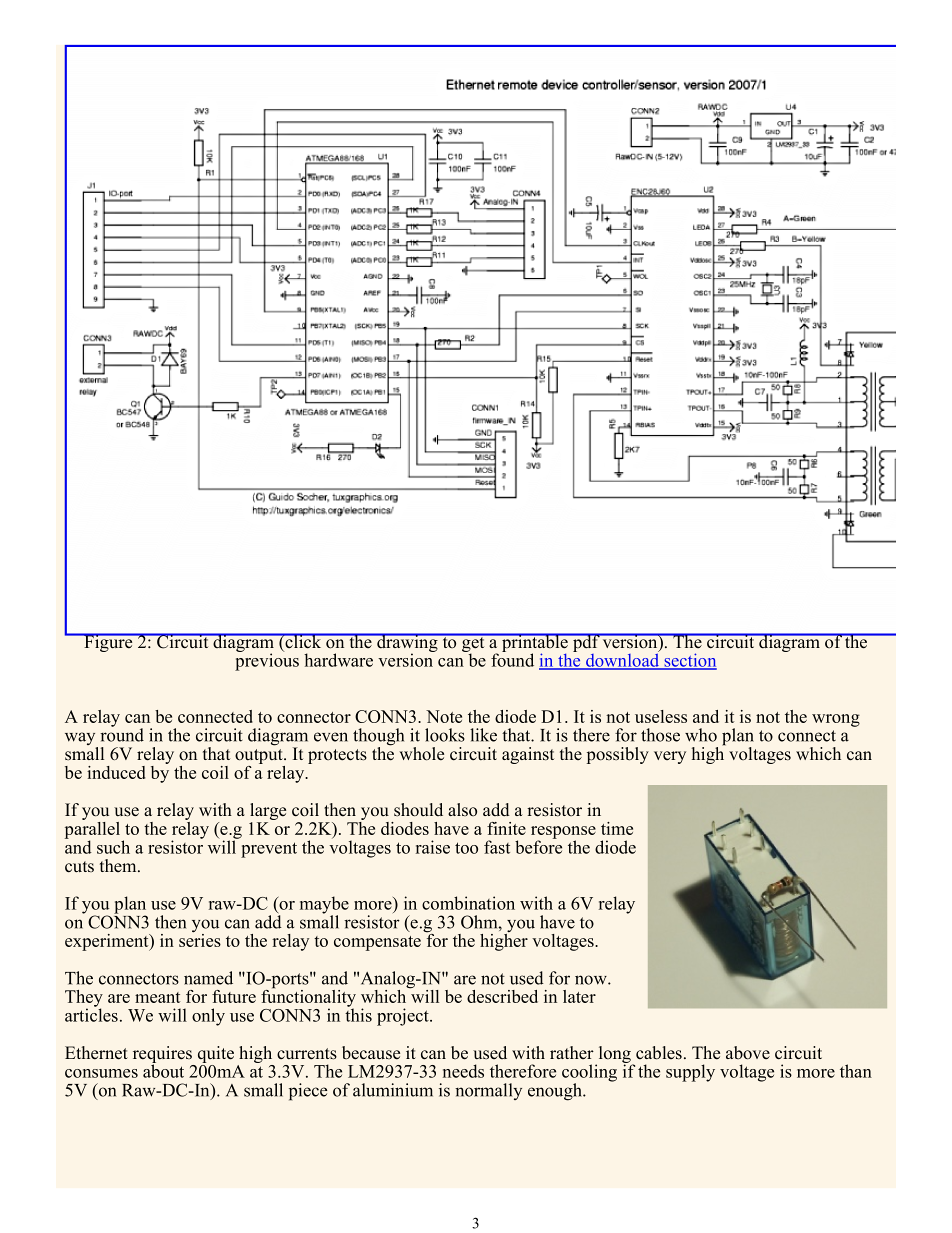  I want to click on time, so click(617, 828).
